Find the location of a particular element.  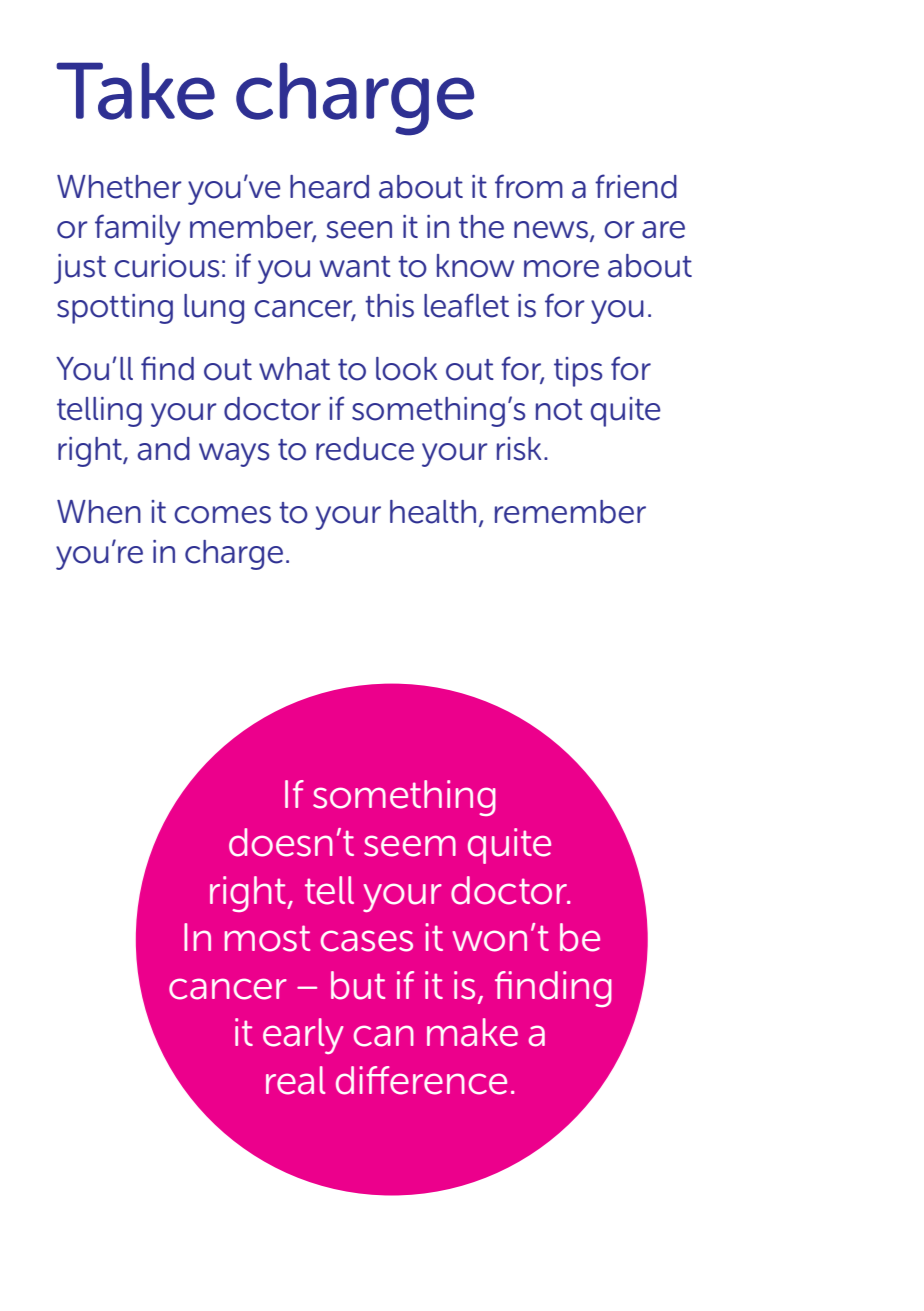

real is located at coordinates (295, 1080).
